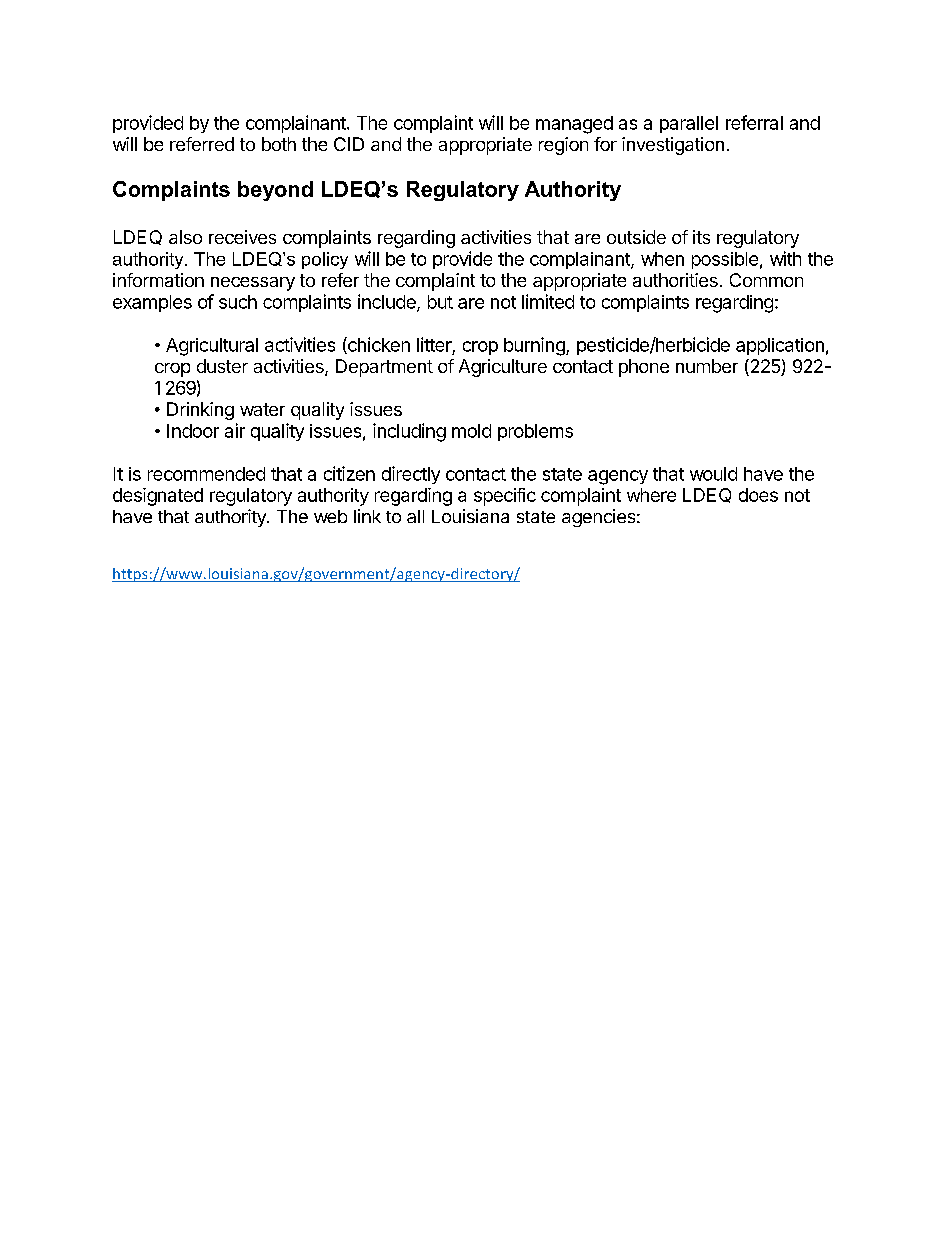  I want to click on but, so click(440, 302).
